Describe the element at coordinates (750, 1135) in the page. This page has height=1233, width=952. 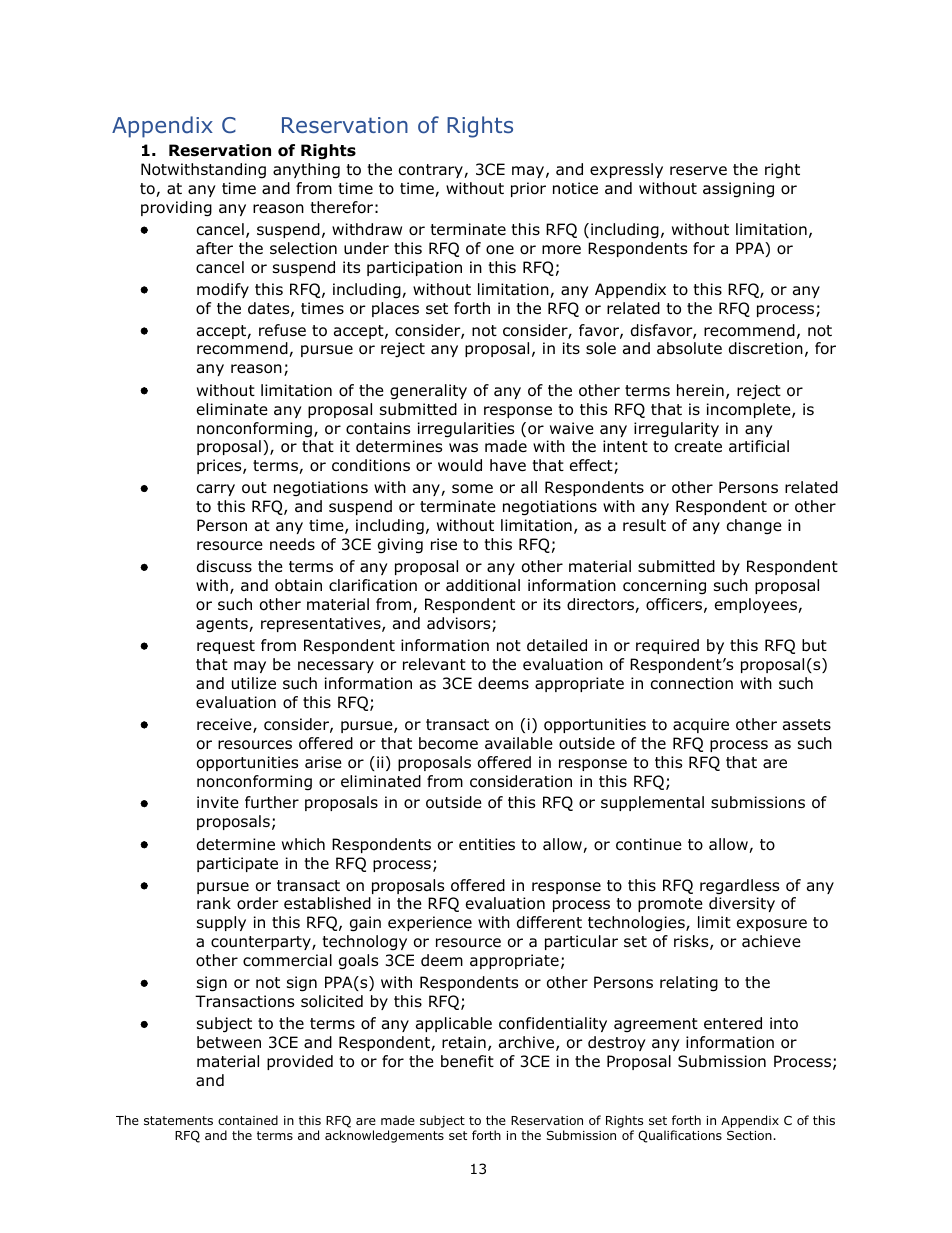
I see `Section` at that location.
